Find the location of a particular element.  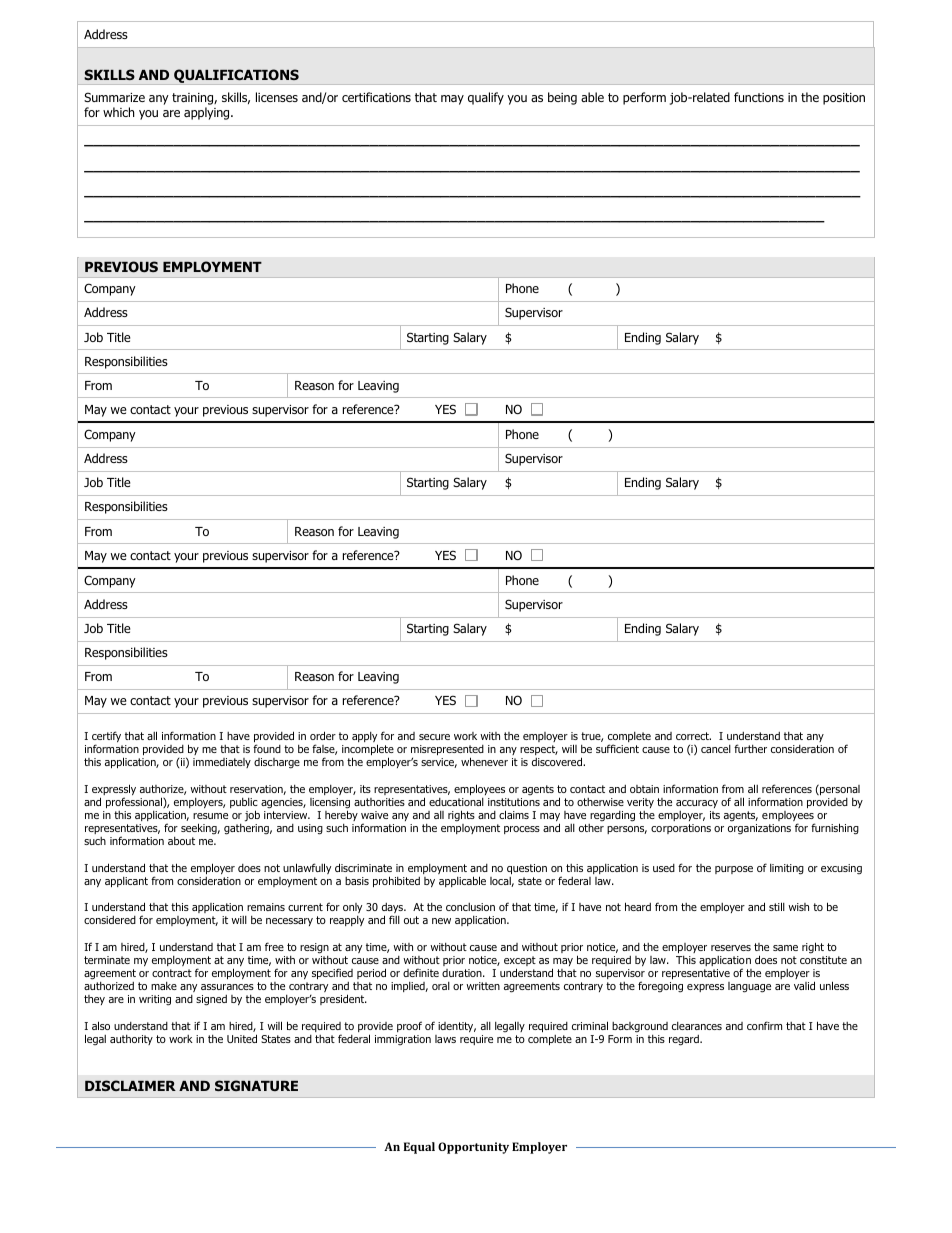

position is located at coordinates (844, 99).
